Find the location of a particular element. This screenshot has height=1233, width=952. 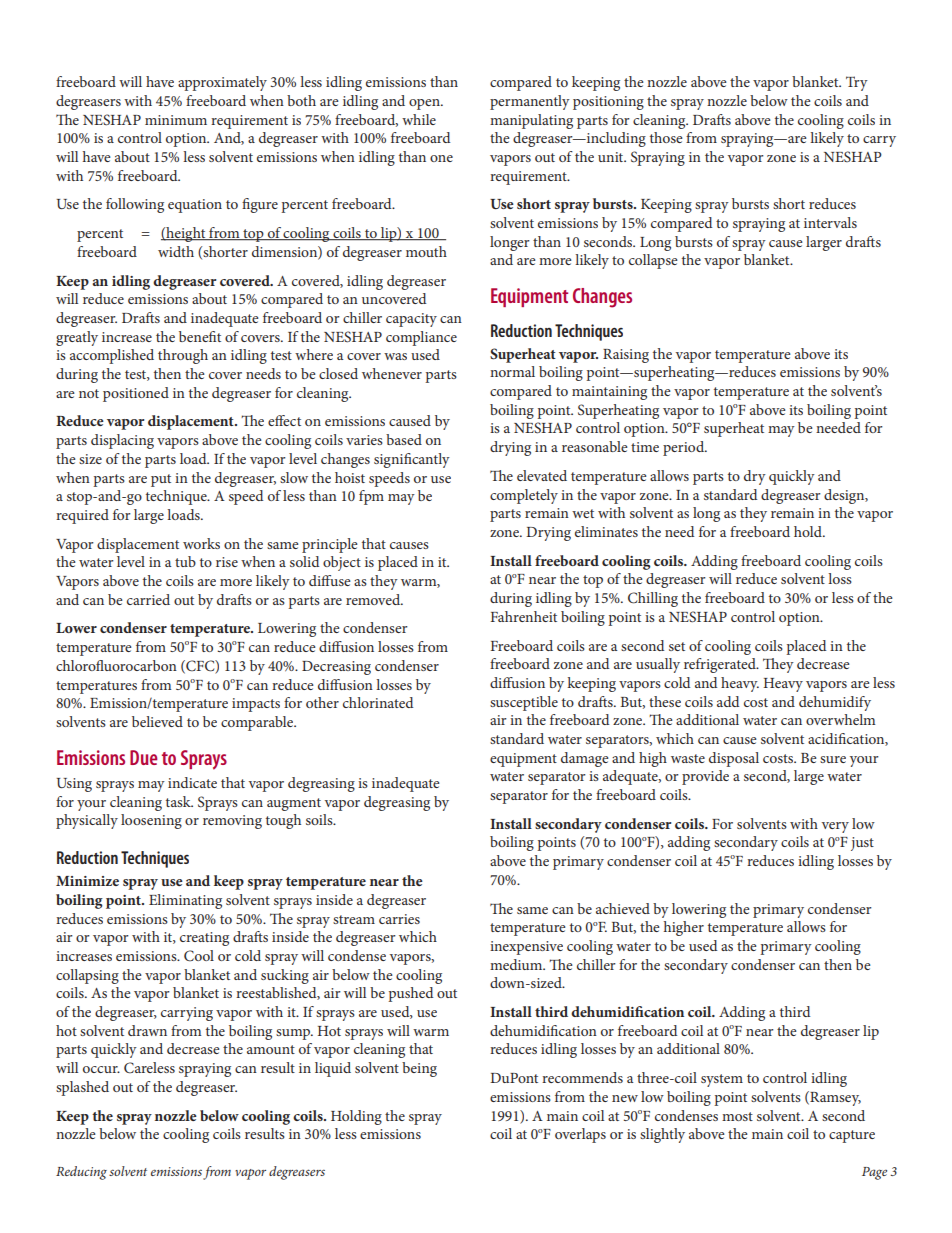

minimum is located at coordinates (176, 120).
